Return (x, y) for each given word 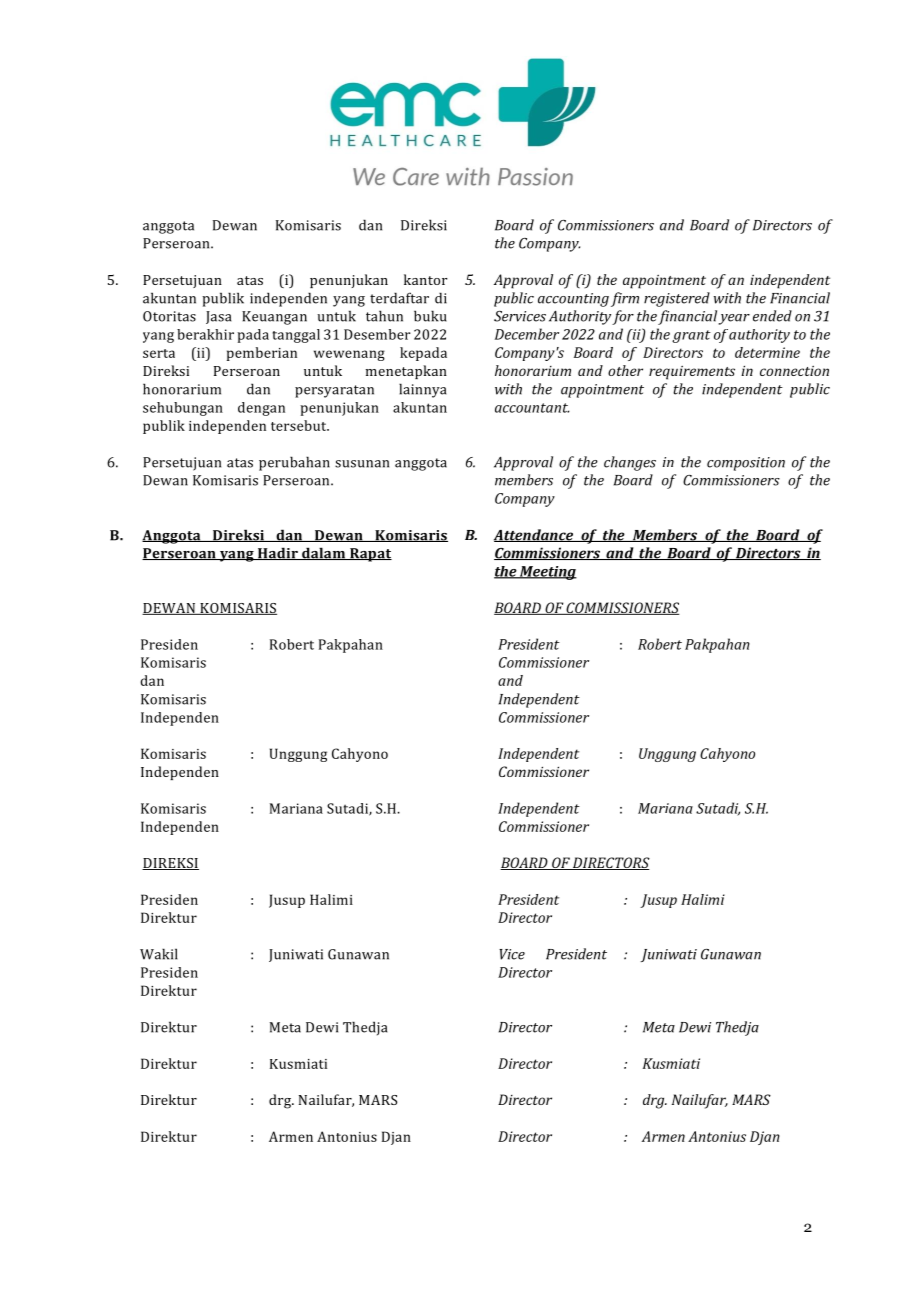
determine (767, 352)
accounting (573, 300)
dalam (324, 553)
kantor (426, 279)
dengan (261, 409)
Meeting (547, 573)
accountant (532, 408)
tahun (384, 316)
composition (746, 464)
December (527, 334)
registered (677, 299)
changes (630, 463)
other (625, 370)
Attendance (535, 535)
